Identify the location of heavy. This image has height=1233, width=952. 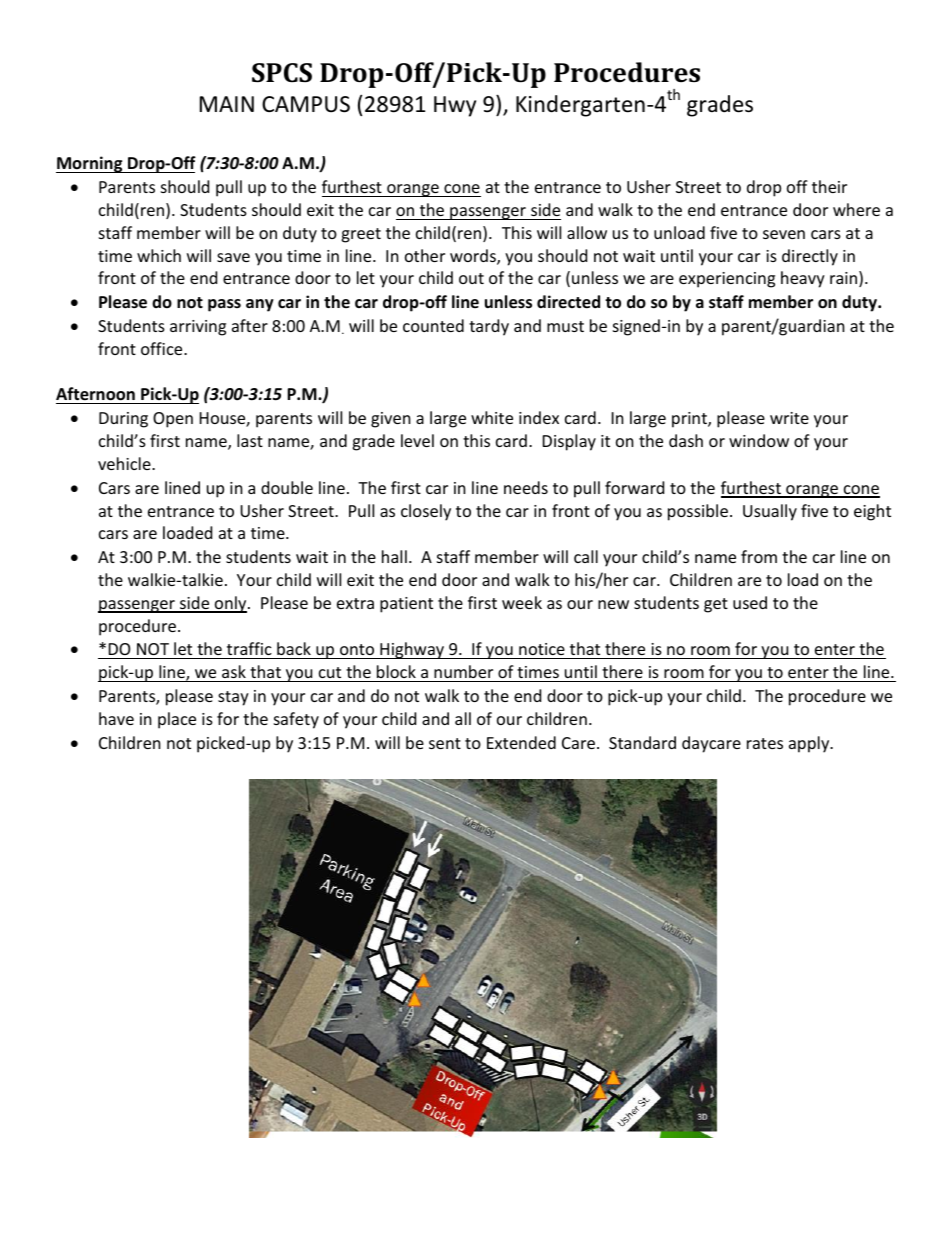
(803, 279).
